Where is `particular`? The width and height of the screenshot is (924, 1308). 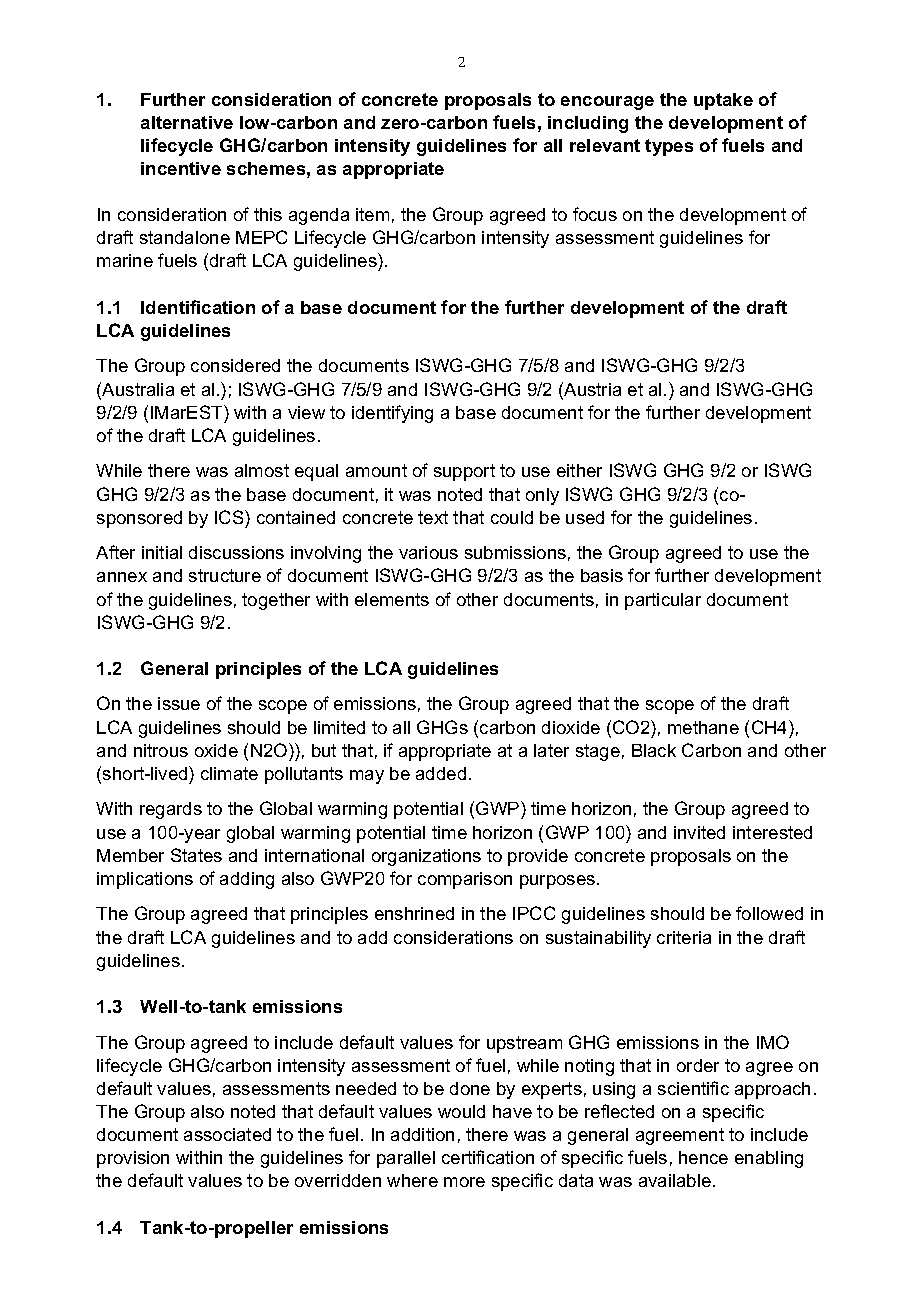 particular is located at coordinates (663, 601).
